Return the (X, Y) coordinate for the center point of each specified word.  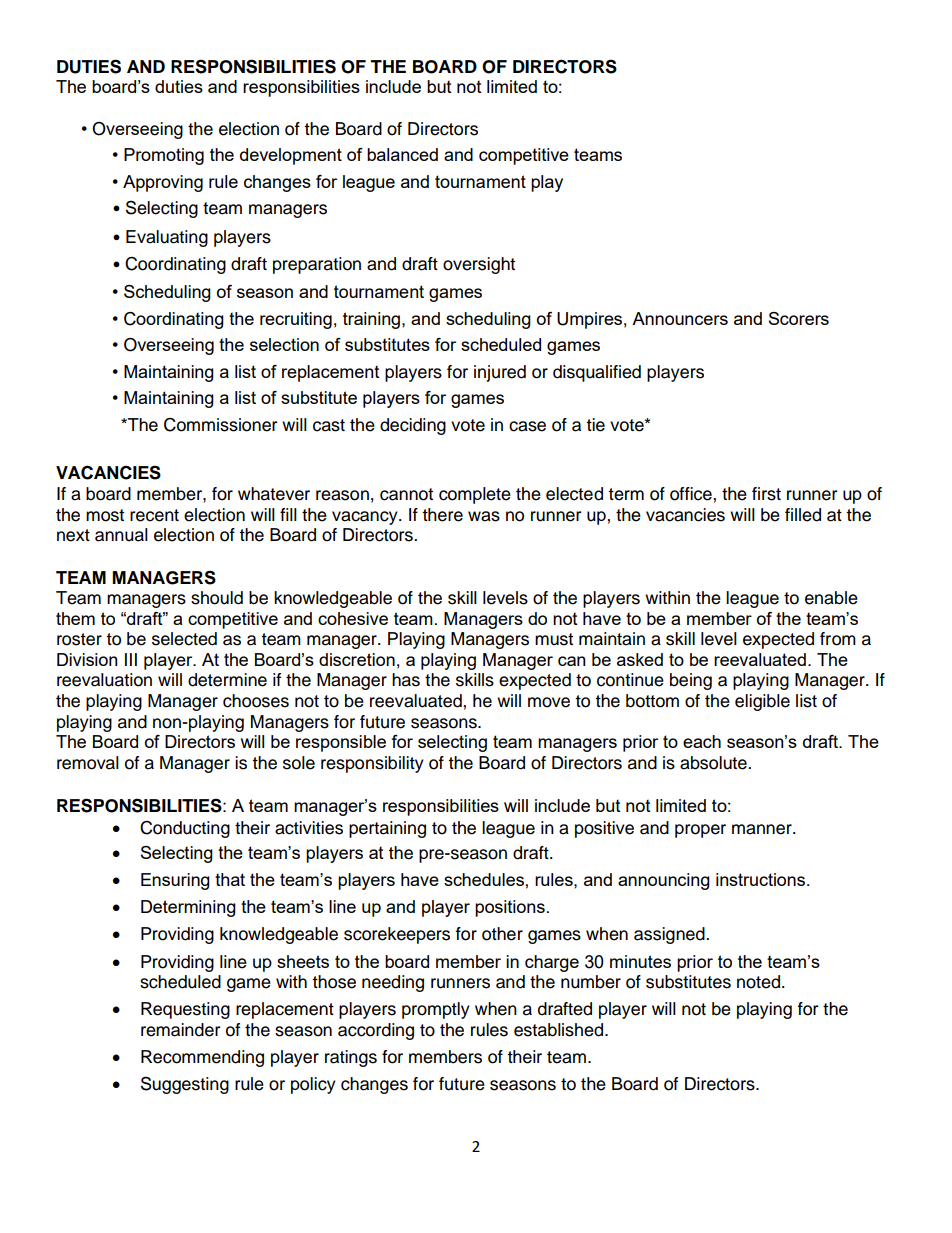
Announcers (680, 318)
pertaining (387, 829)
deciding (413, 426)
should (217, 598)
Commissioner (220, 425)
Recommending (202, 1058)
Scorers (798, 318)
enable (831, 598)
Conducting (185, 829)
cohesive (353, 618)
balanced (402, 154)
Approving (163, 183)
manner (763, 829)
